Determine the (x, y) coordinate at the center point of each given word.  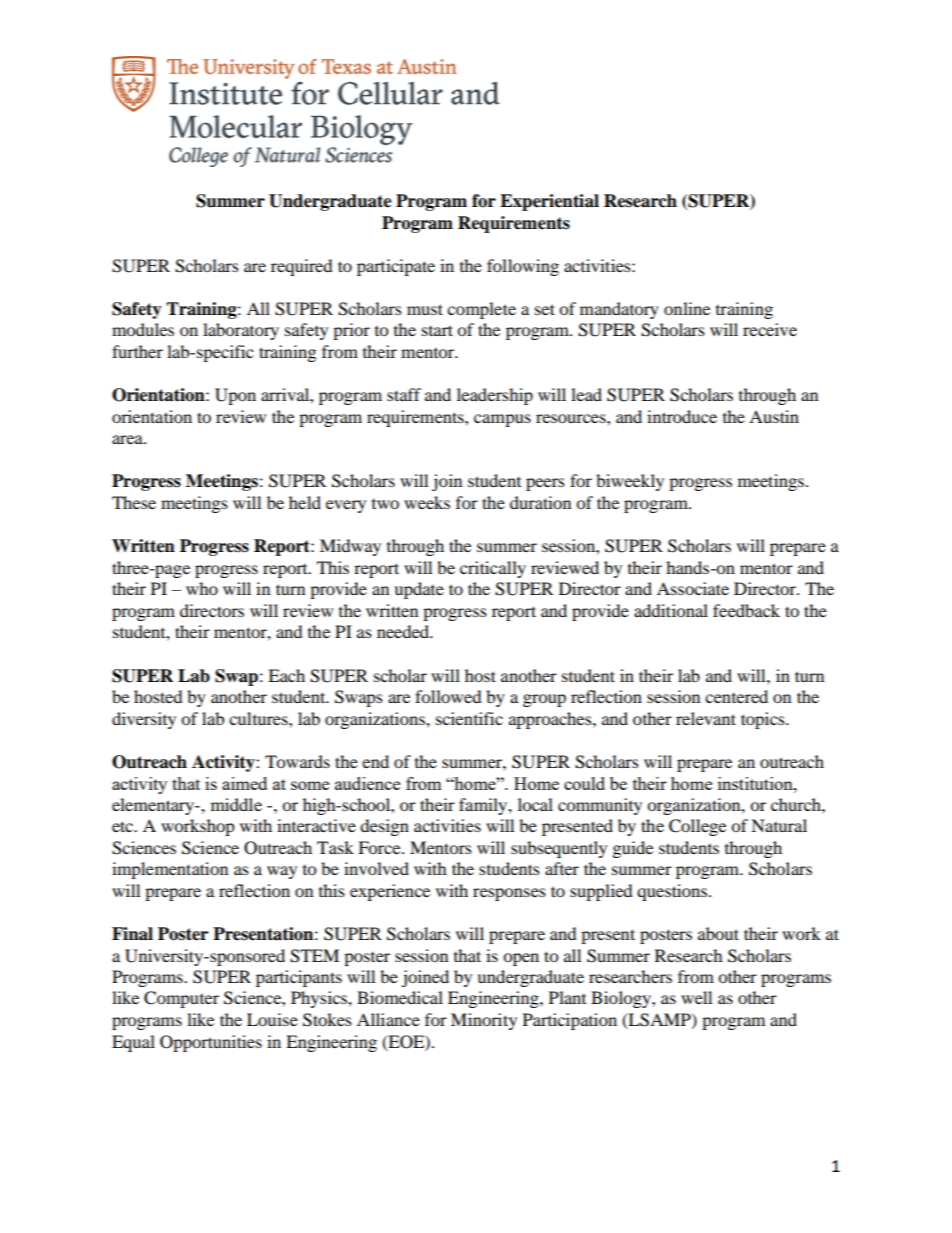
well (696, 997)
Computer (181, 999)
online (687, 308)
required (302, 267)
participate (396, 267)
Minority (484, 1021)
